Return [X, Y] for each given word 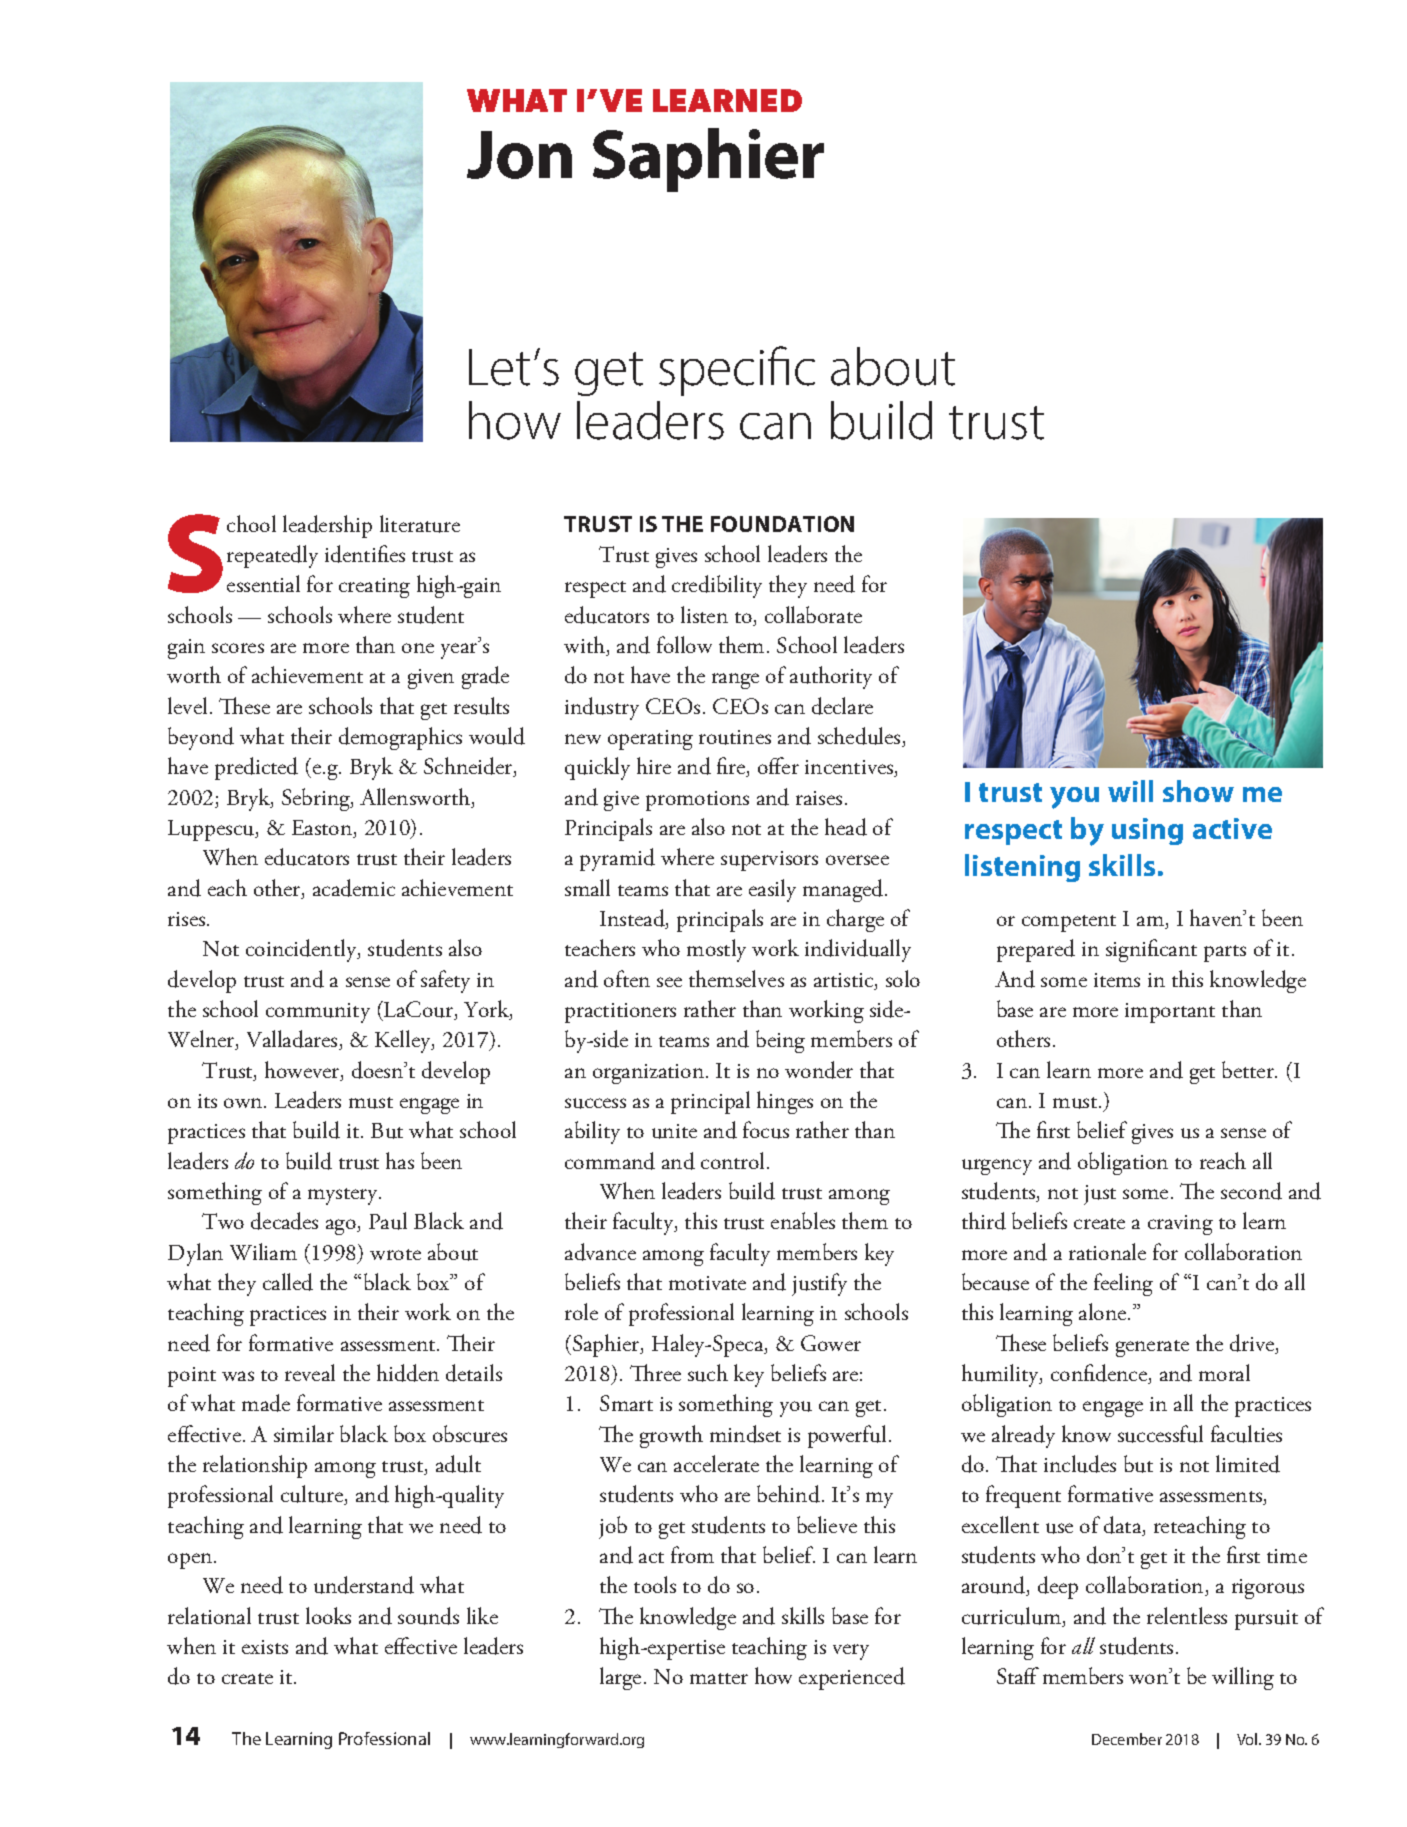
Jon [519, 155]
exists [265, 1647]
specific [737, 371]
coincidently [302, 950]
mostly [716, 950]
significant [1151, 950]
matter [719, 1678]
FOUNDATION [782, 524]
